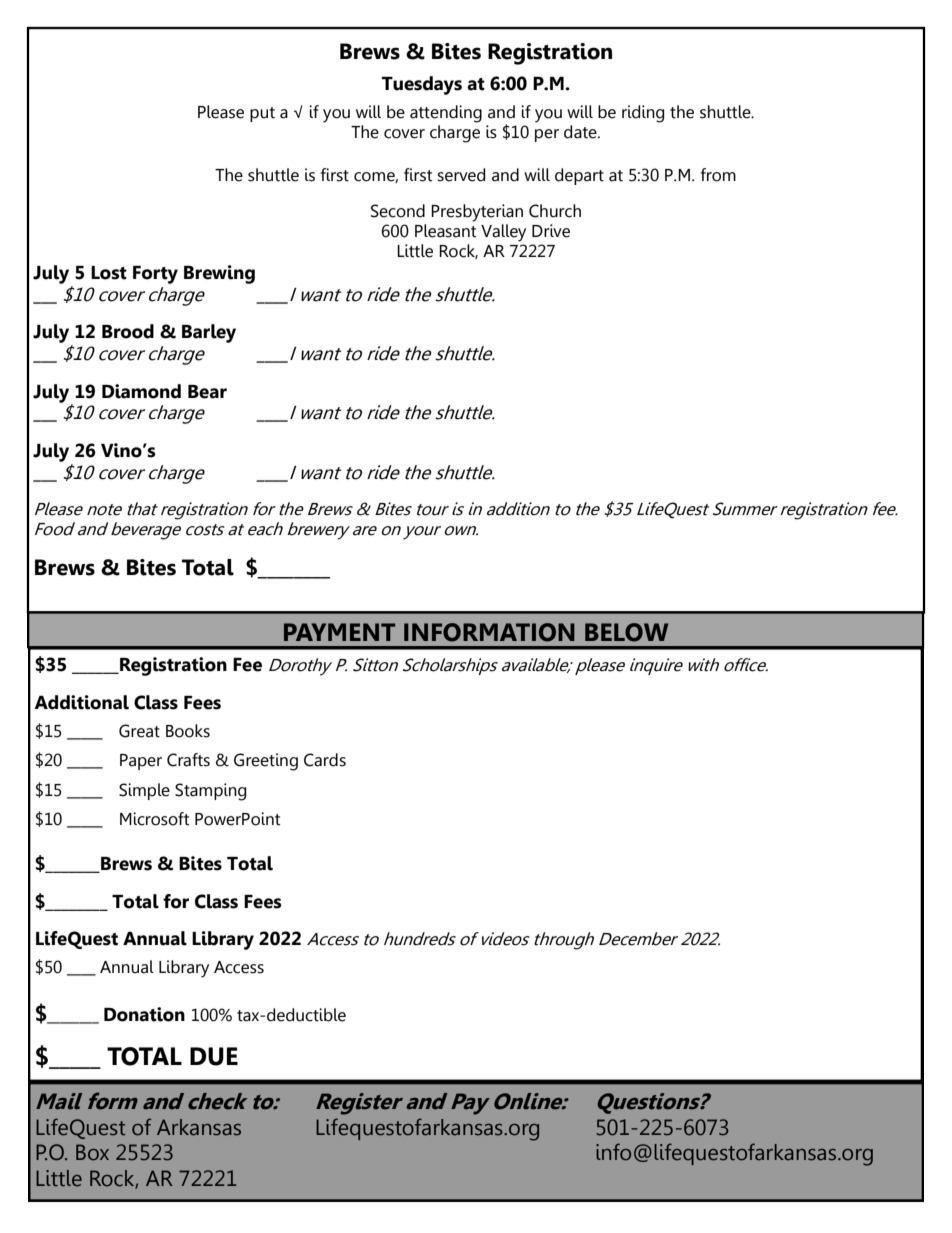 This screenshot has width=952, height=1233. Describe the element at coordinates (339, 632) in the screenshot. I see `PAYMENT` at that location.
